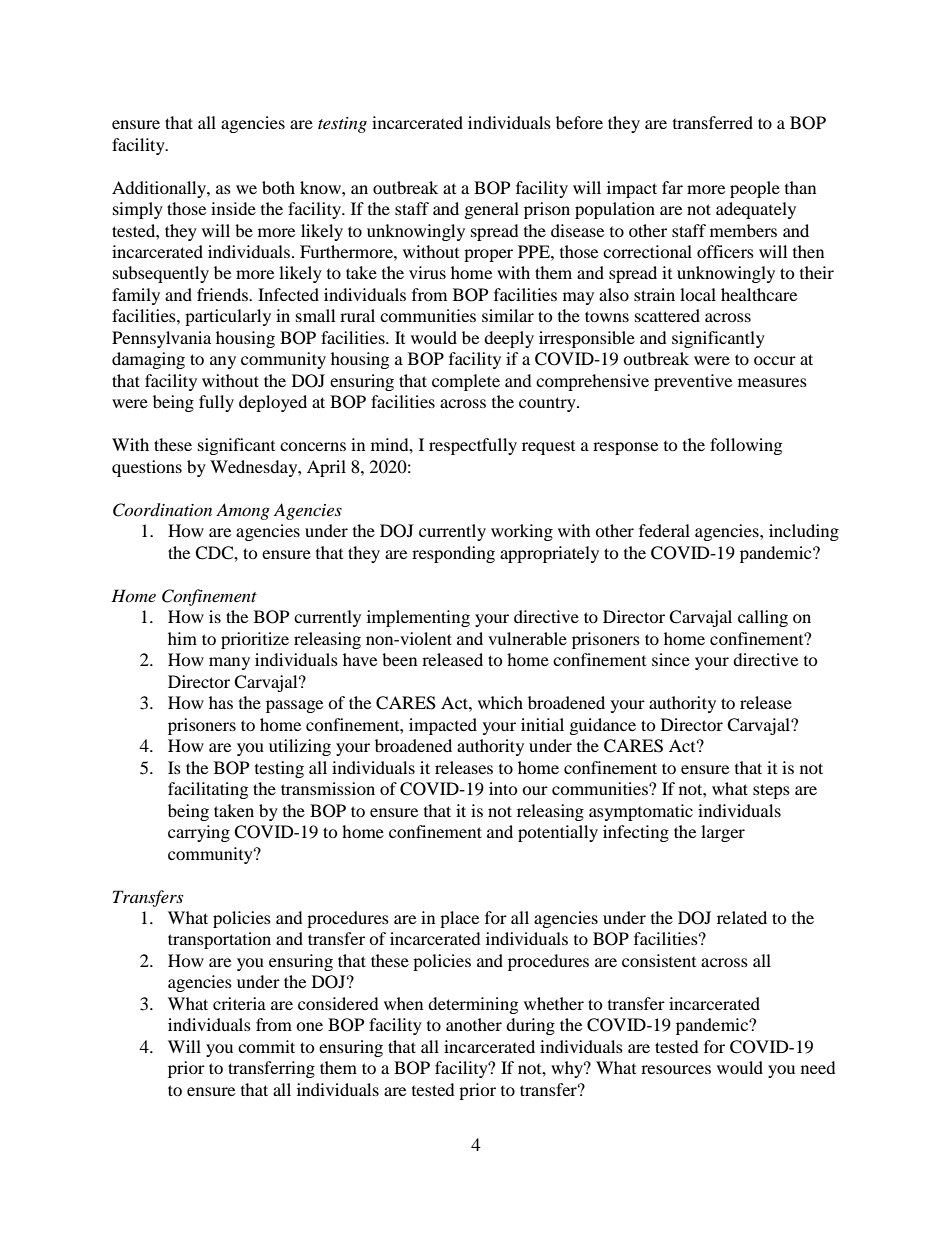 Image resolution: width=952 pixels, height=1233 pixels. I want to click on both, so click(278, 187).
